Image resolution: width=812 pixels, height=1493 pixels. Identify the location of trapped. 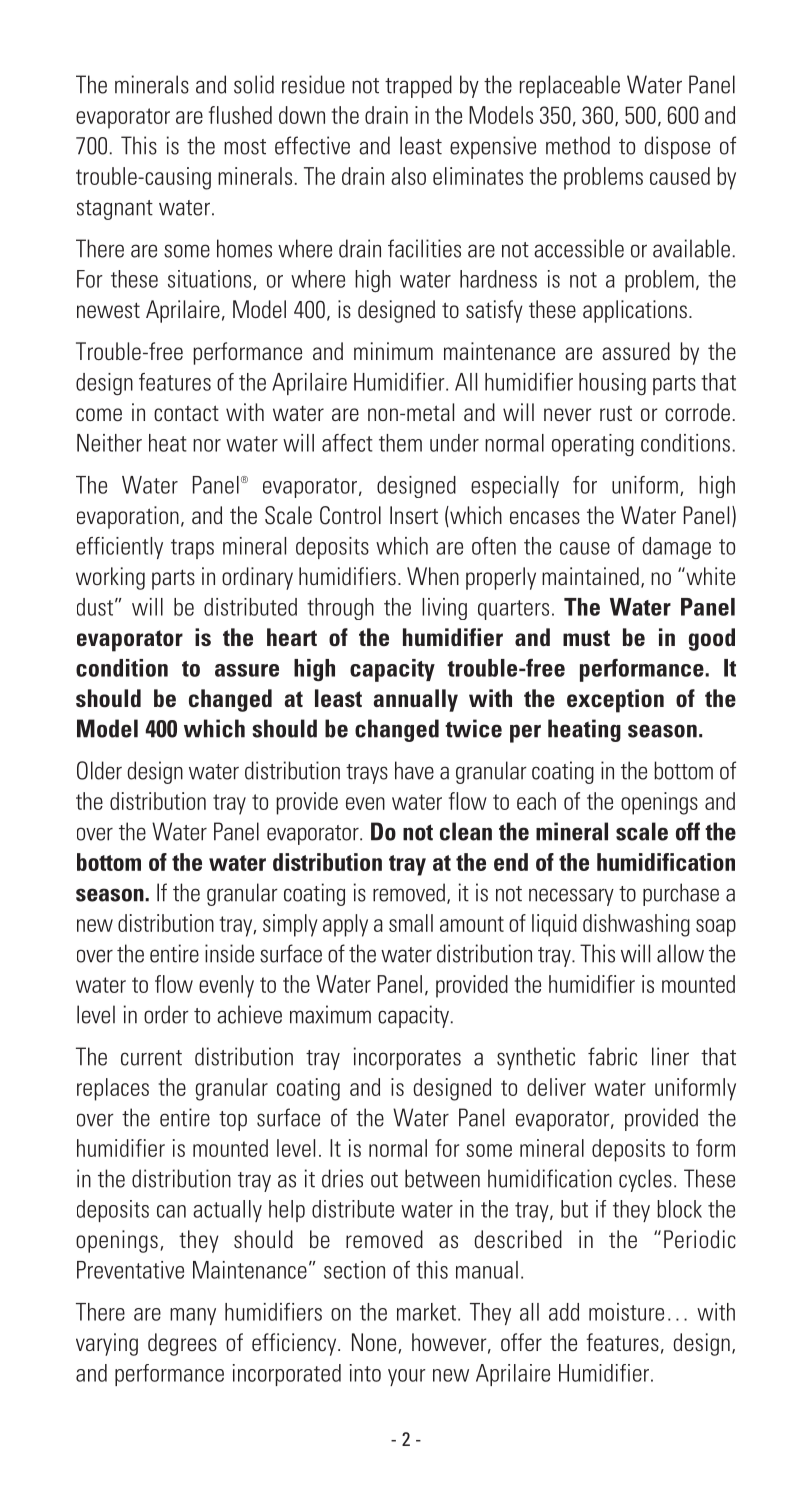
(418, 86).
